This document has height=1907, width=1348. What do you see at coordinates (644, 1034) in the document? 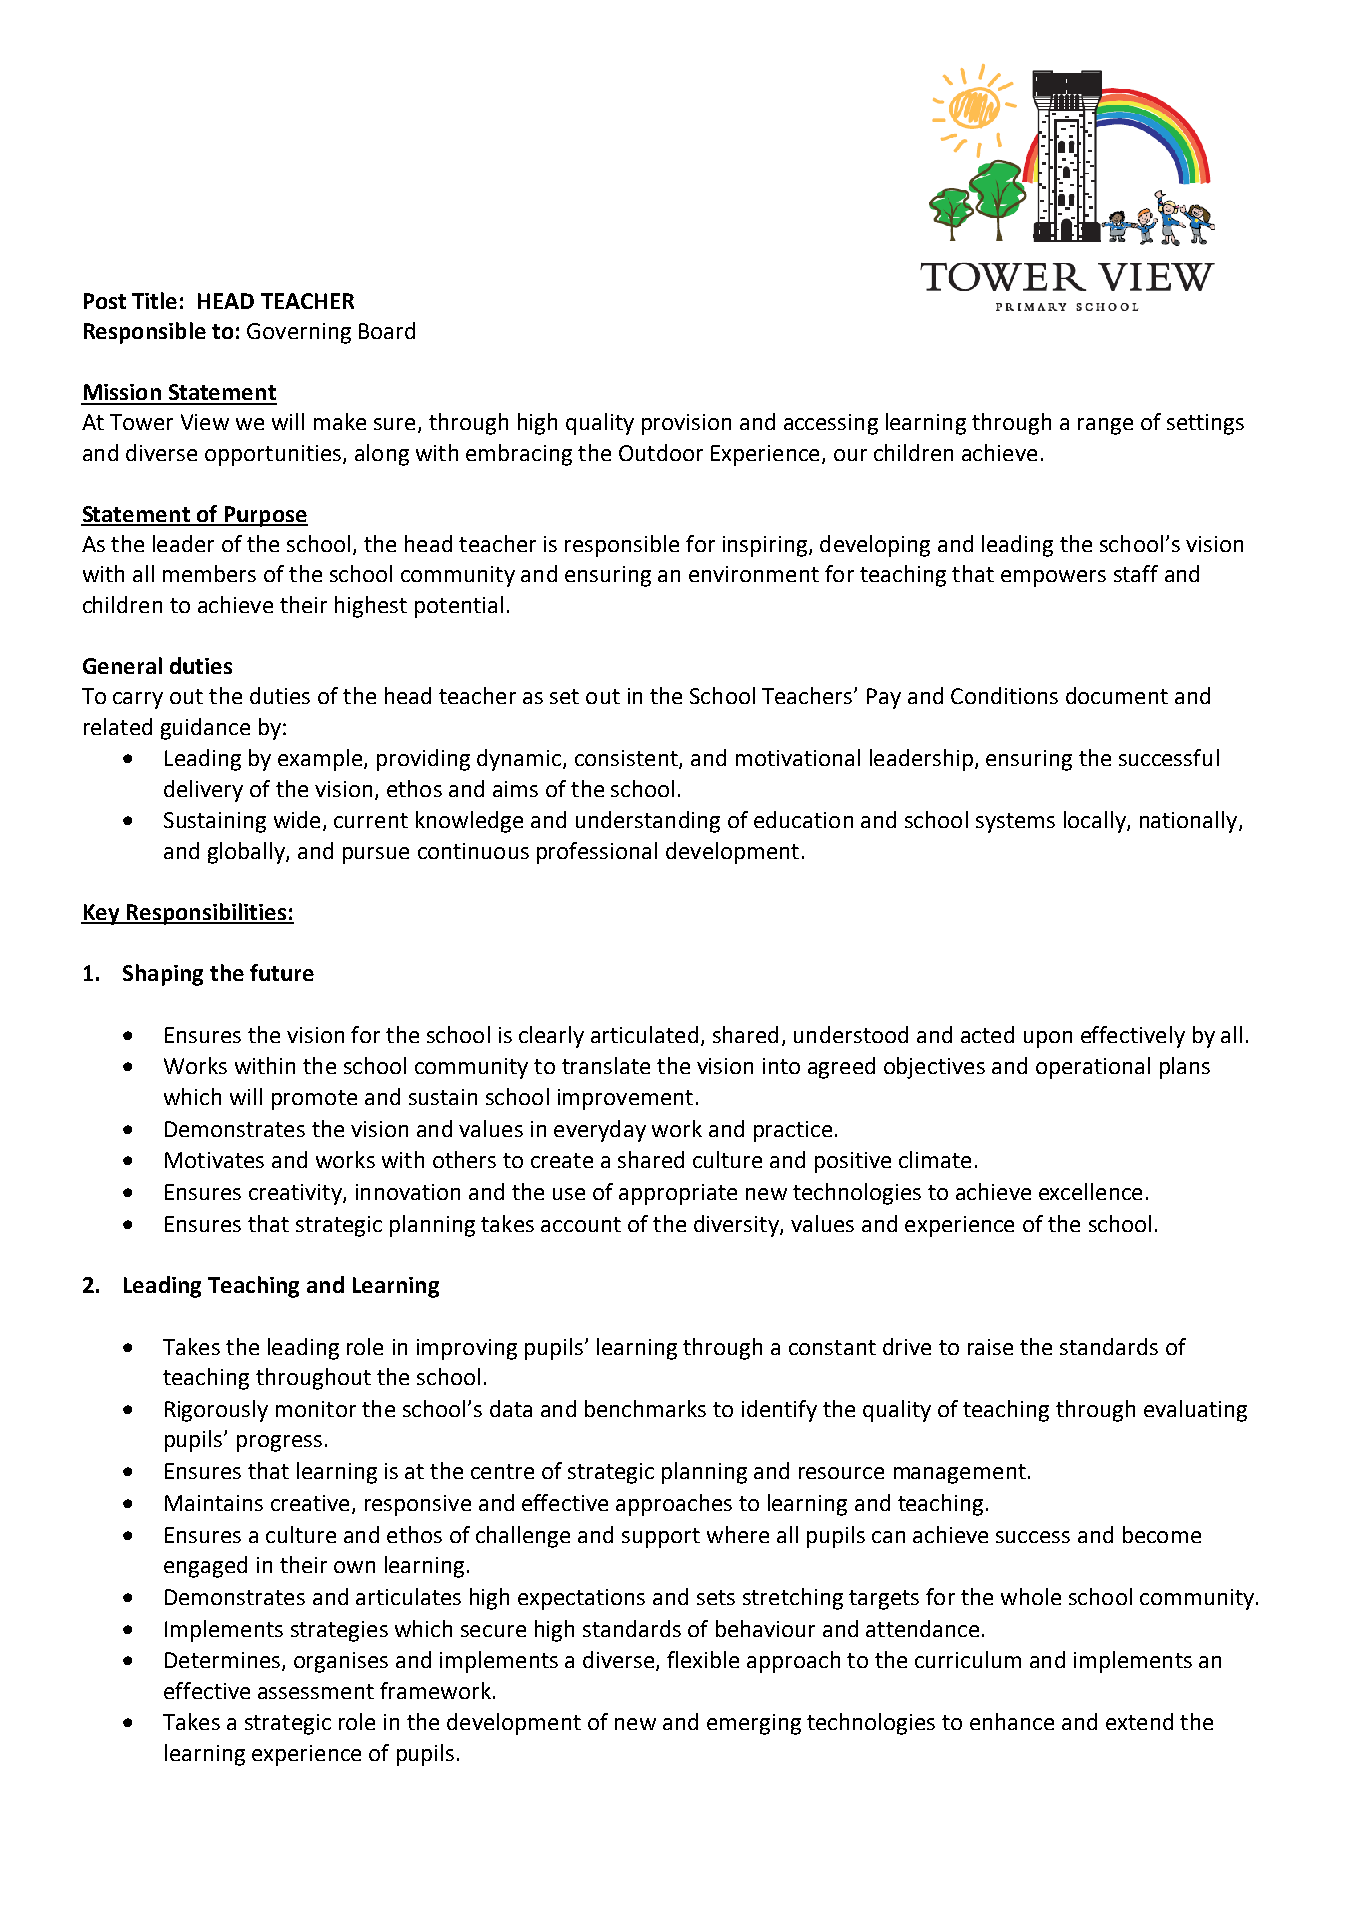
I see `articulated` at bounding box center [644, 1034].
